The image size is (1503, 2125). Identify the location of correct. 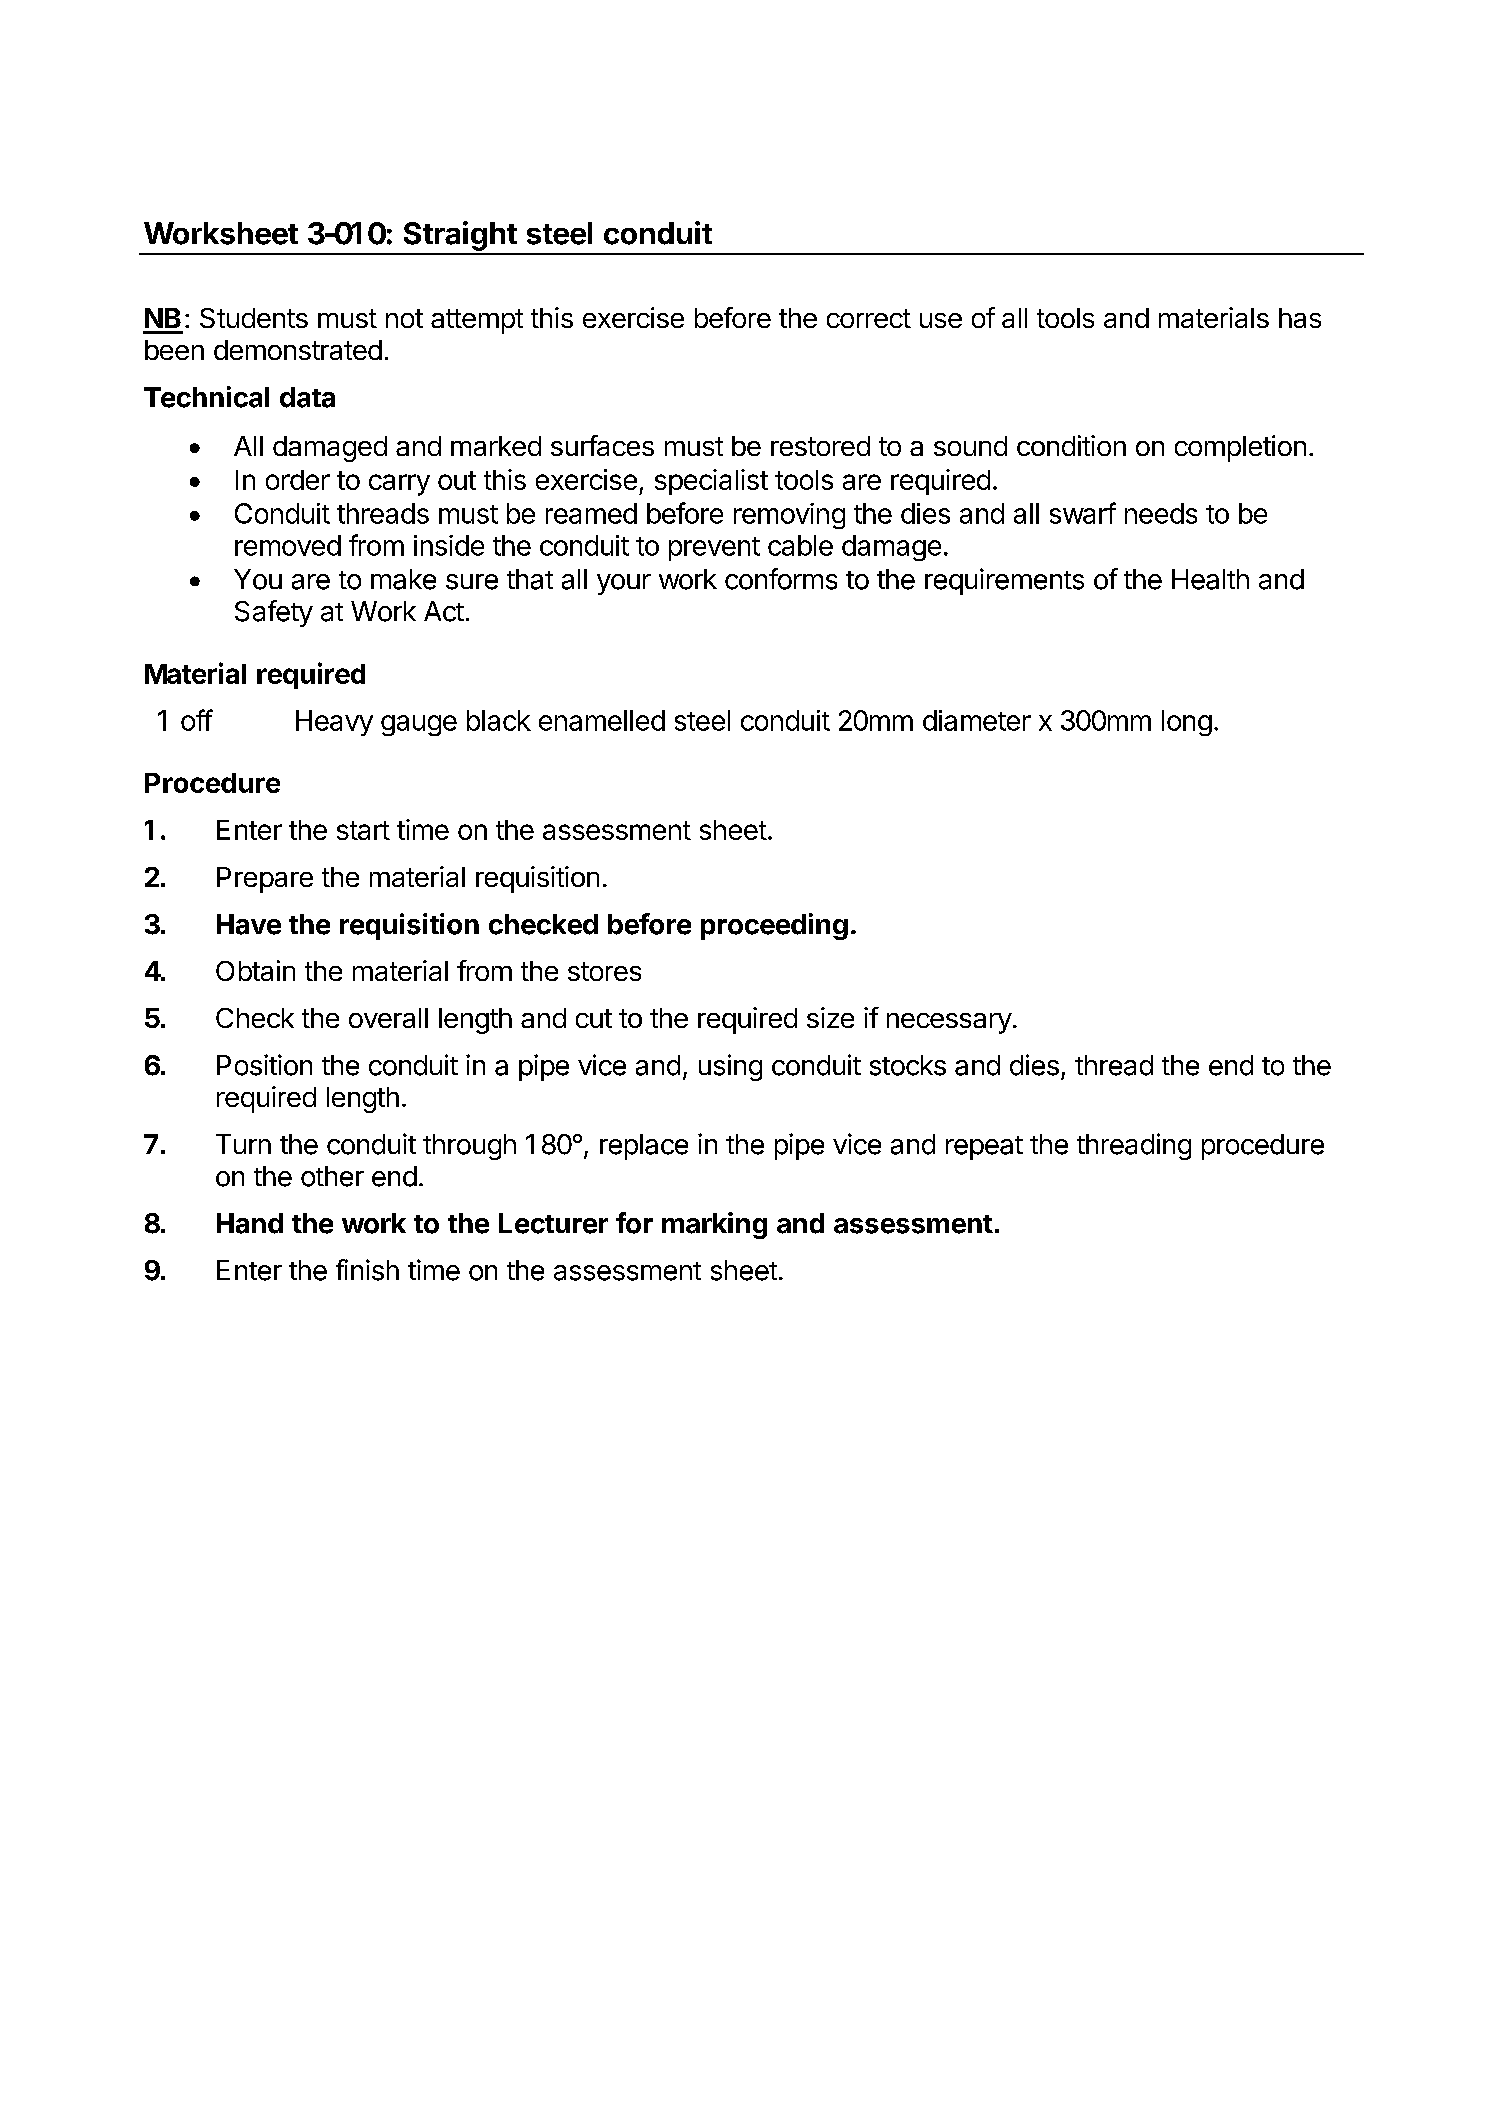
(869, 318).
